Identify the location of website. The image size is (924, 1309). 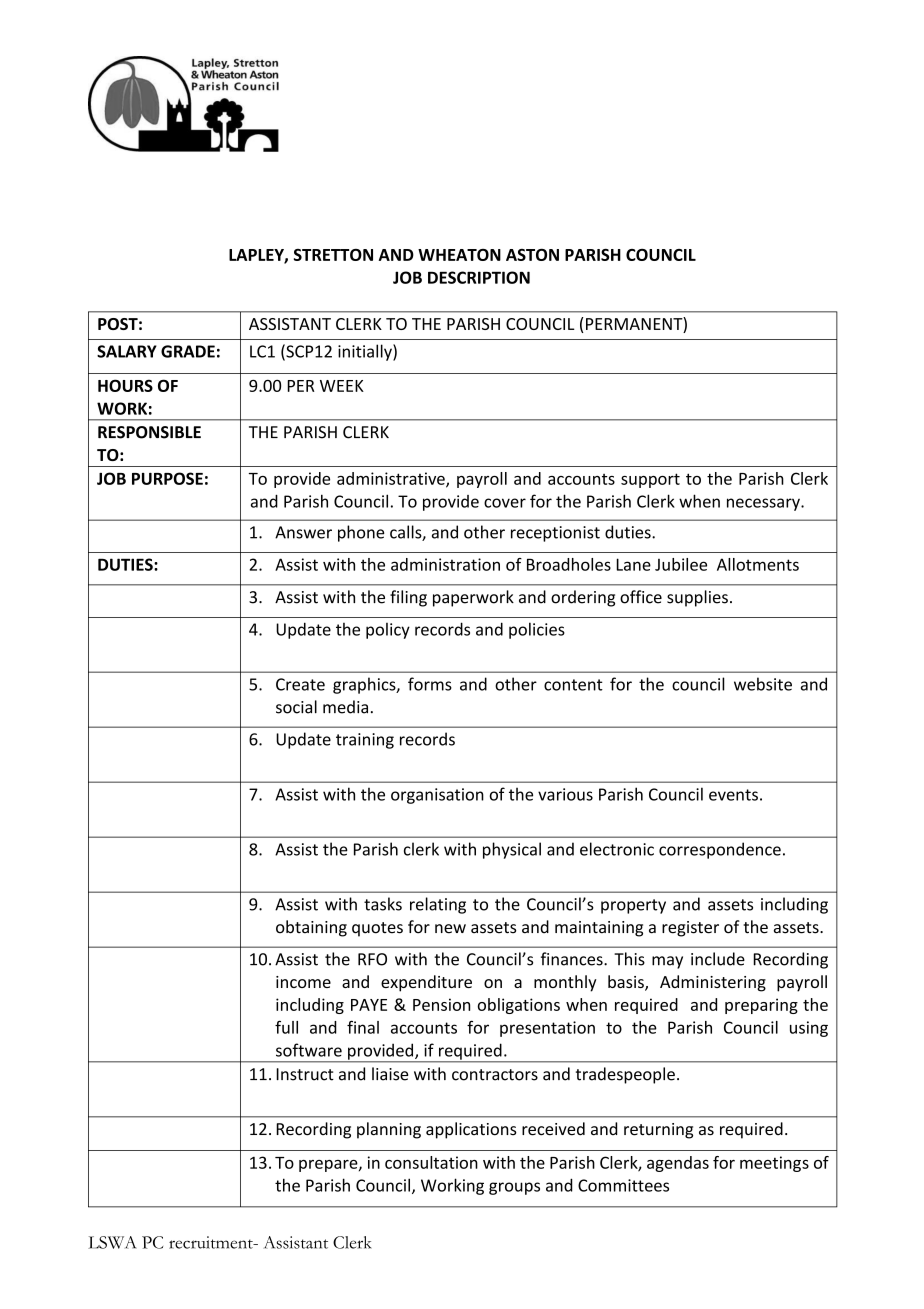
(763, 684).
